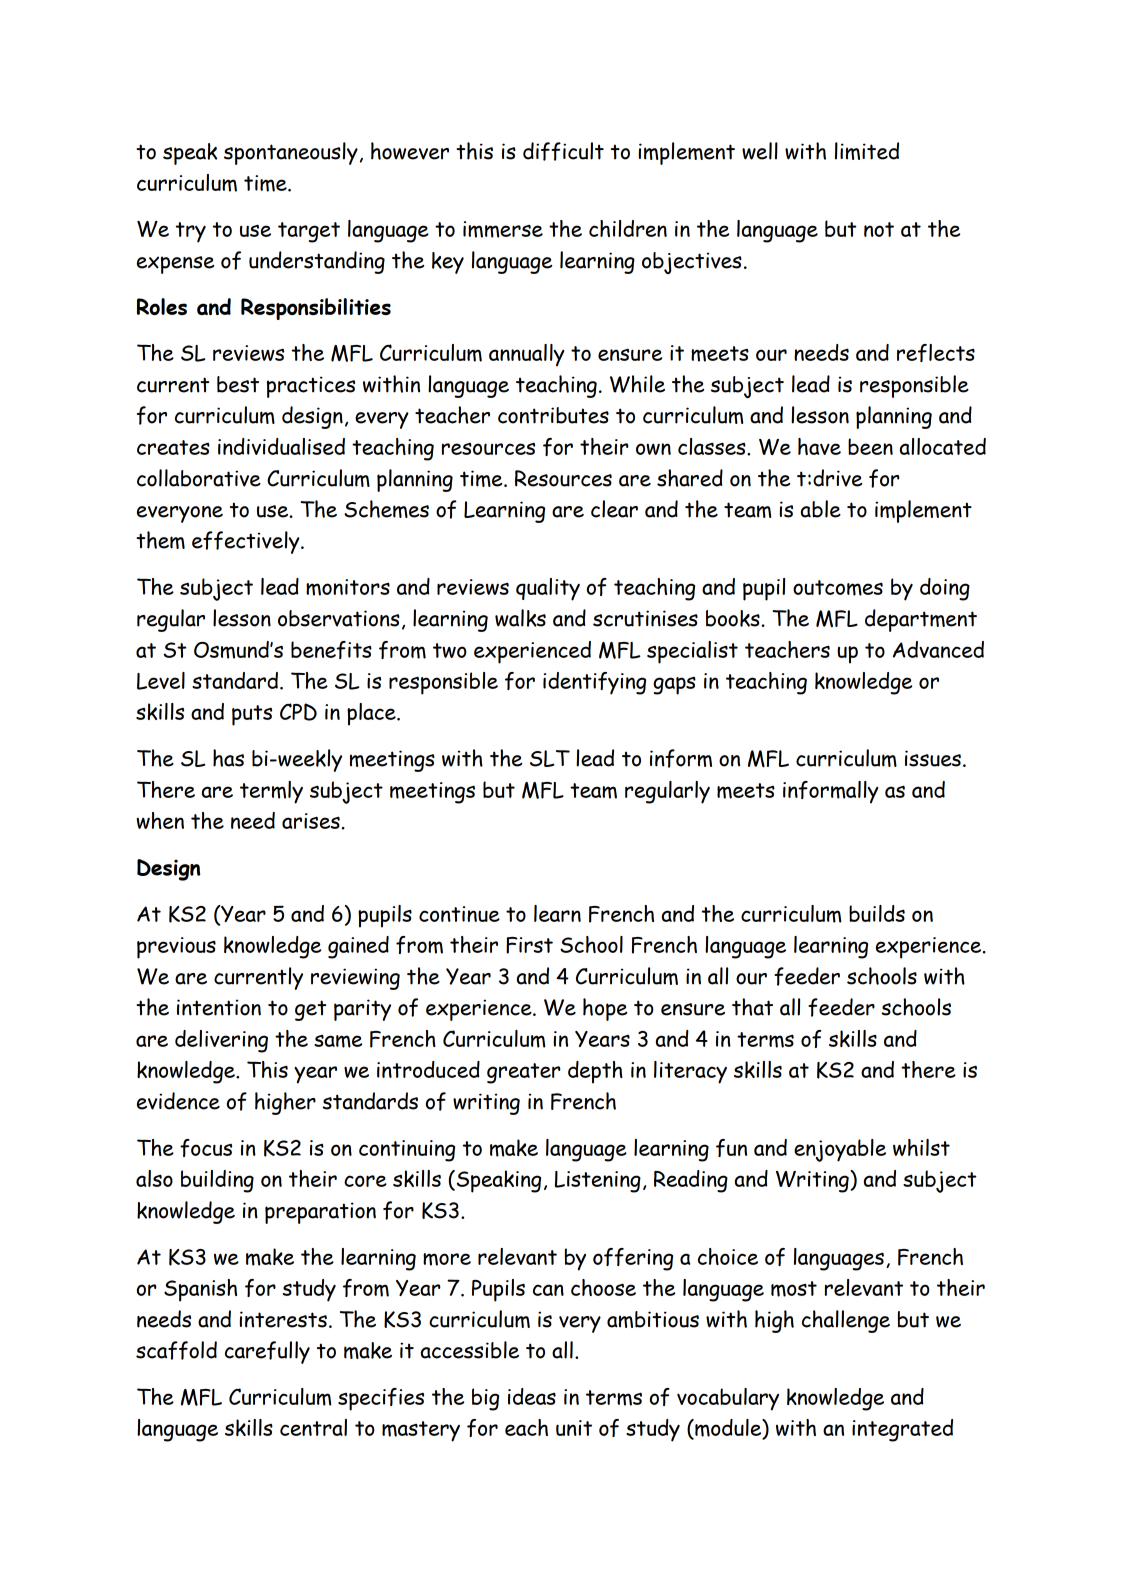 This screenshot has height=1591, width=1125. Describe the element at coordinates (605, 1009) in the screenshot. I see `hope` at that location.
